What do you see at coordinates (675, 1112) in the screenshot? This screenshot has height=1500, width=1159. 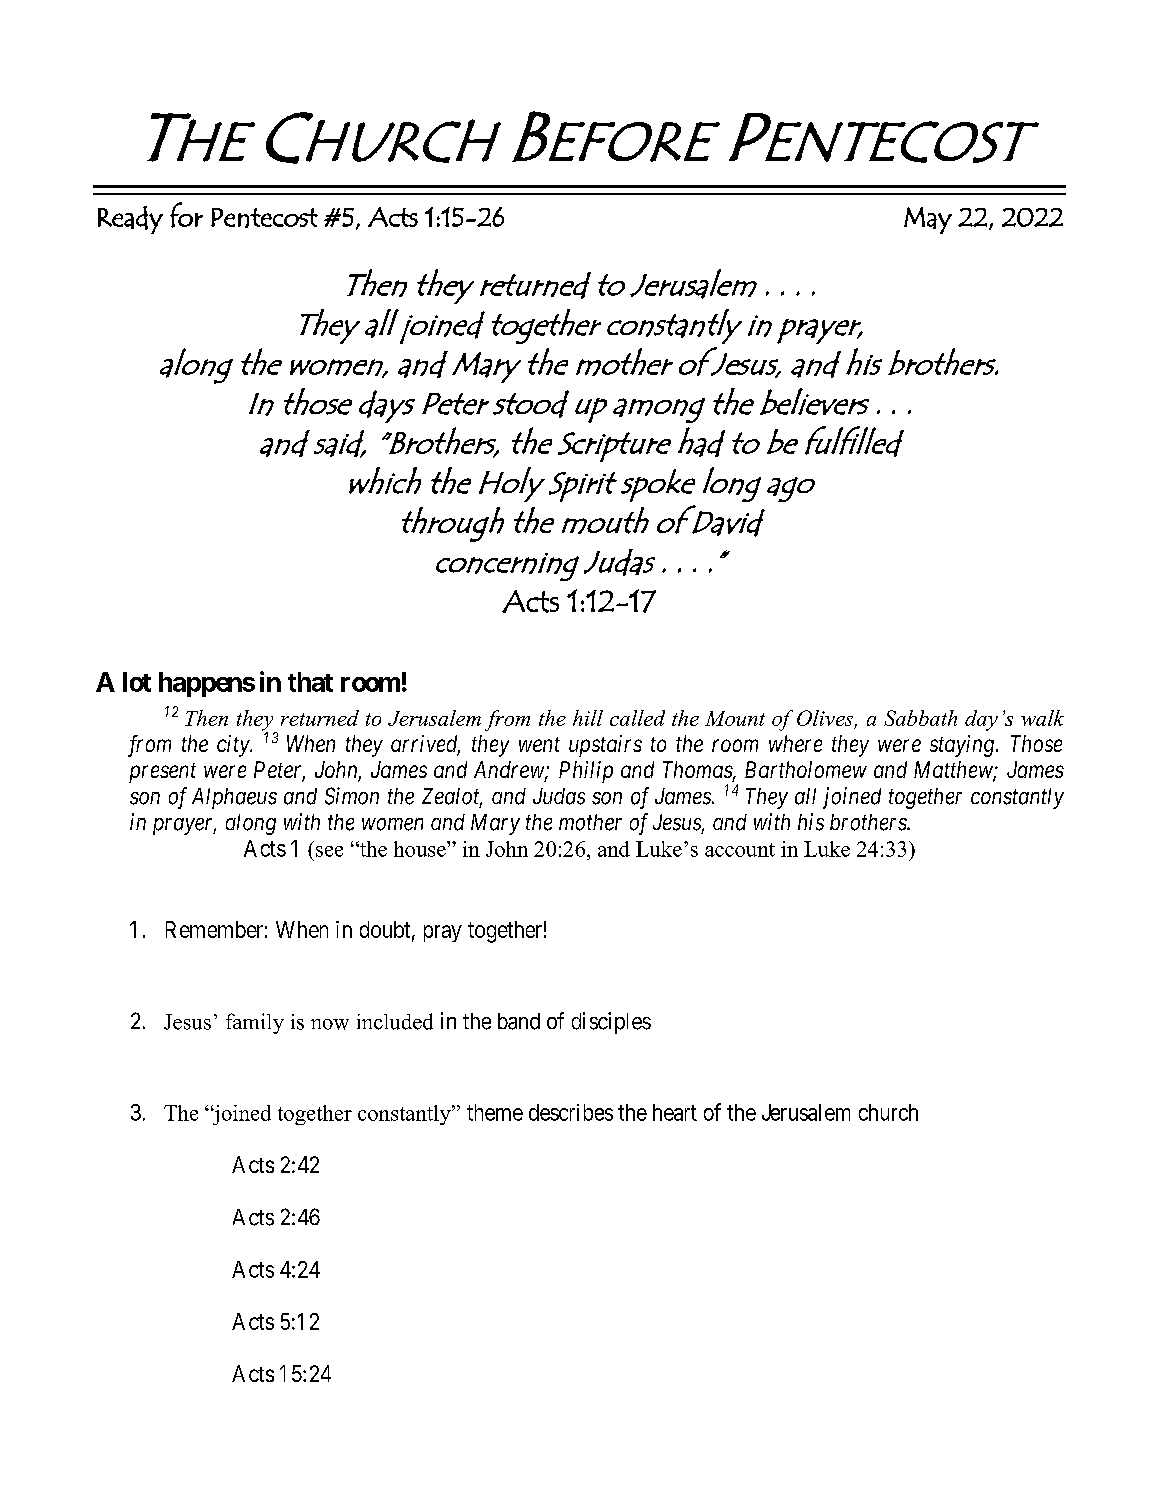 I see `heart` at bounding box center [675, 1112].
